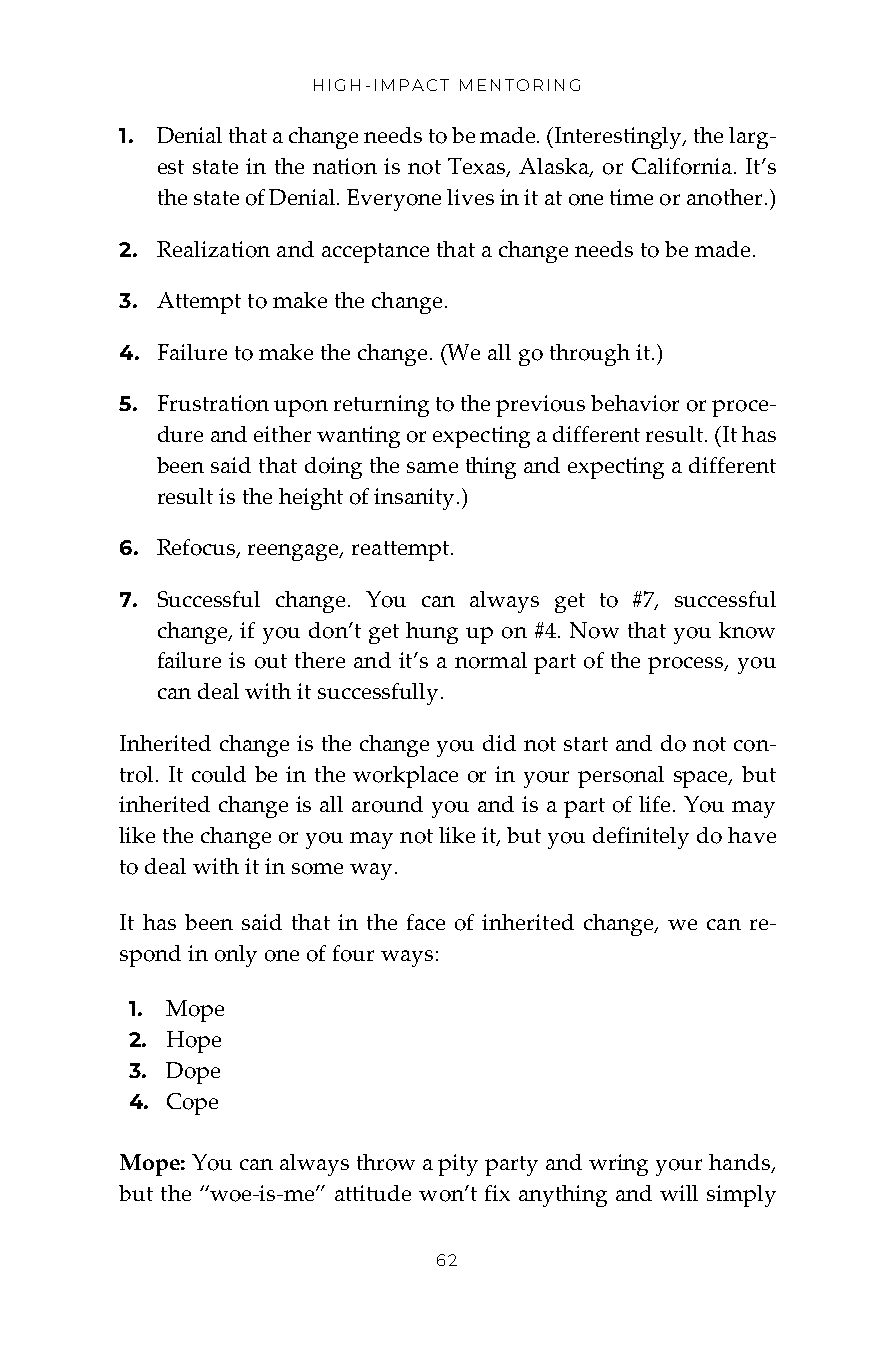  I want to click on Texas, so click(478, 167).
